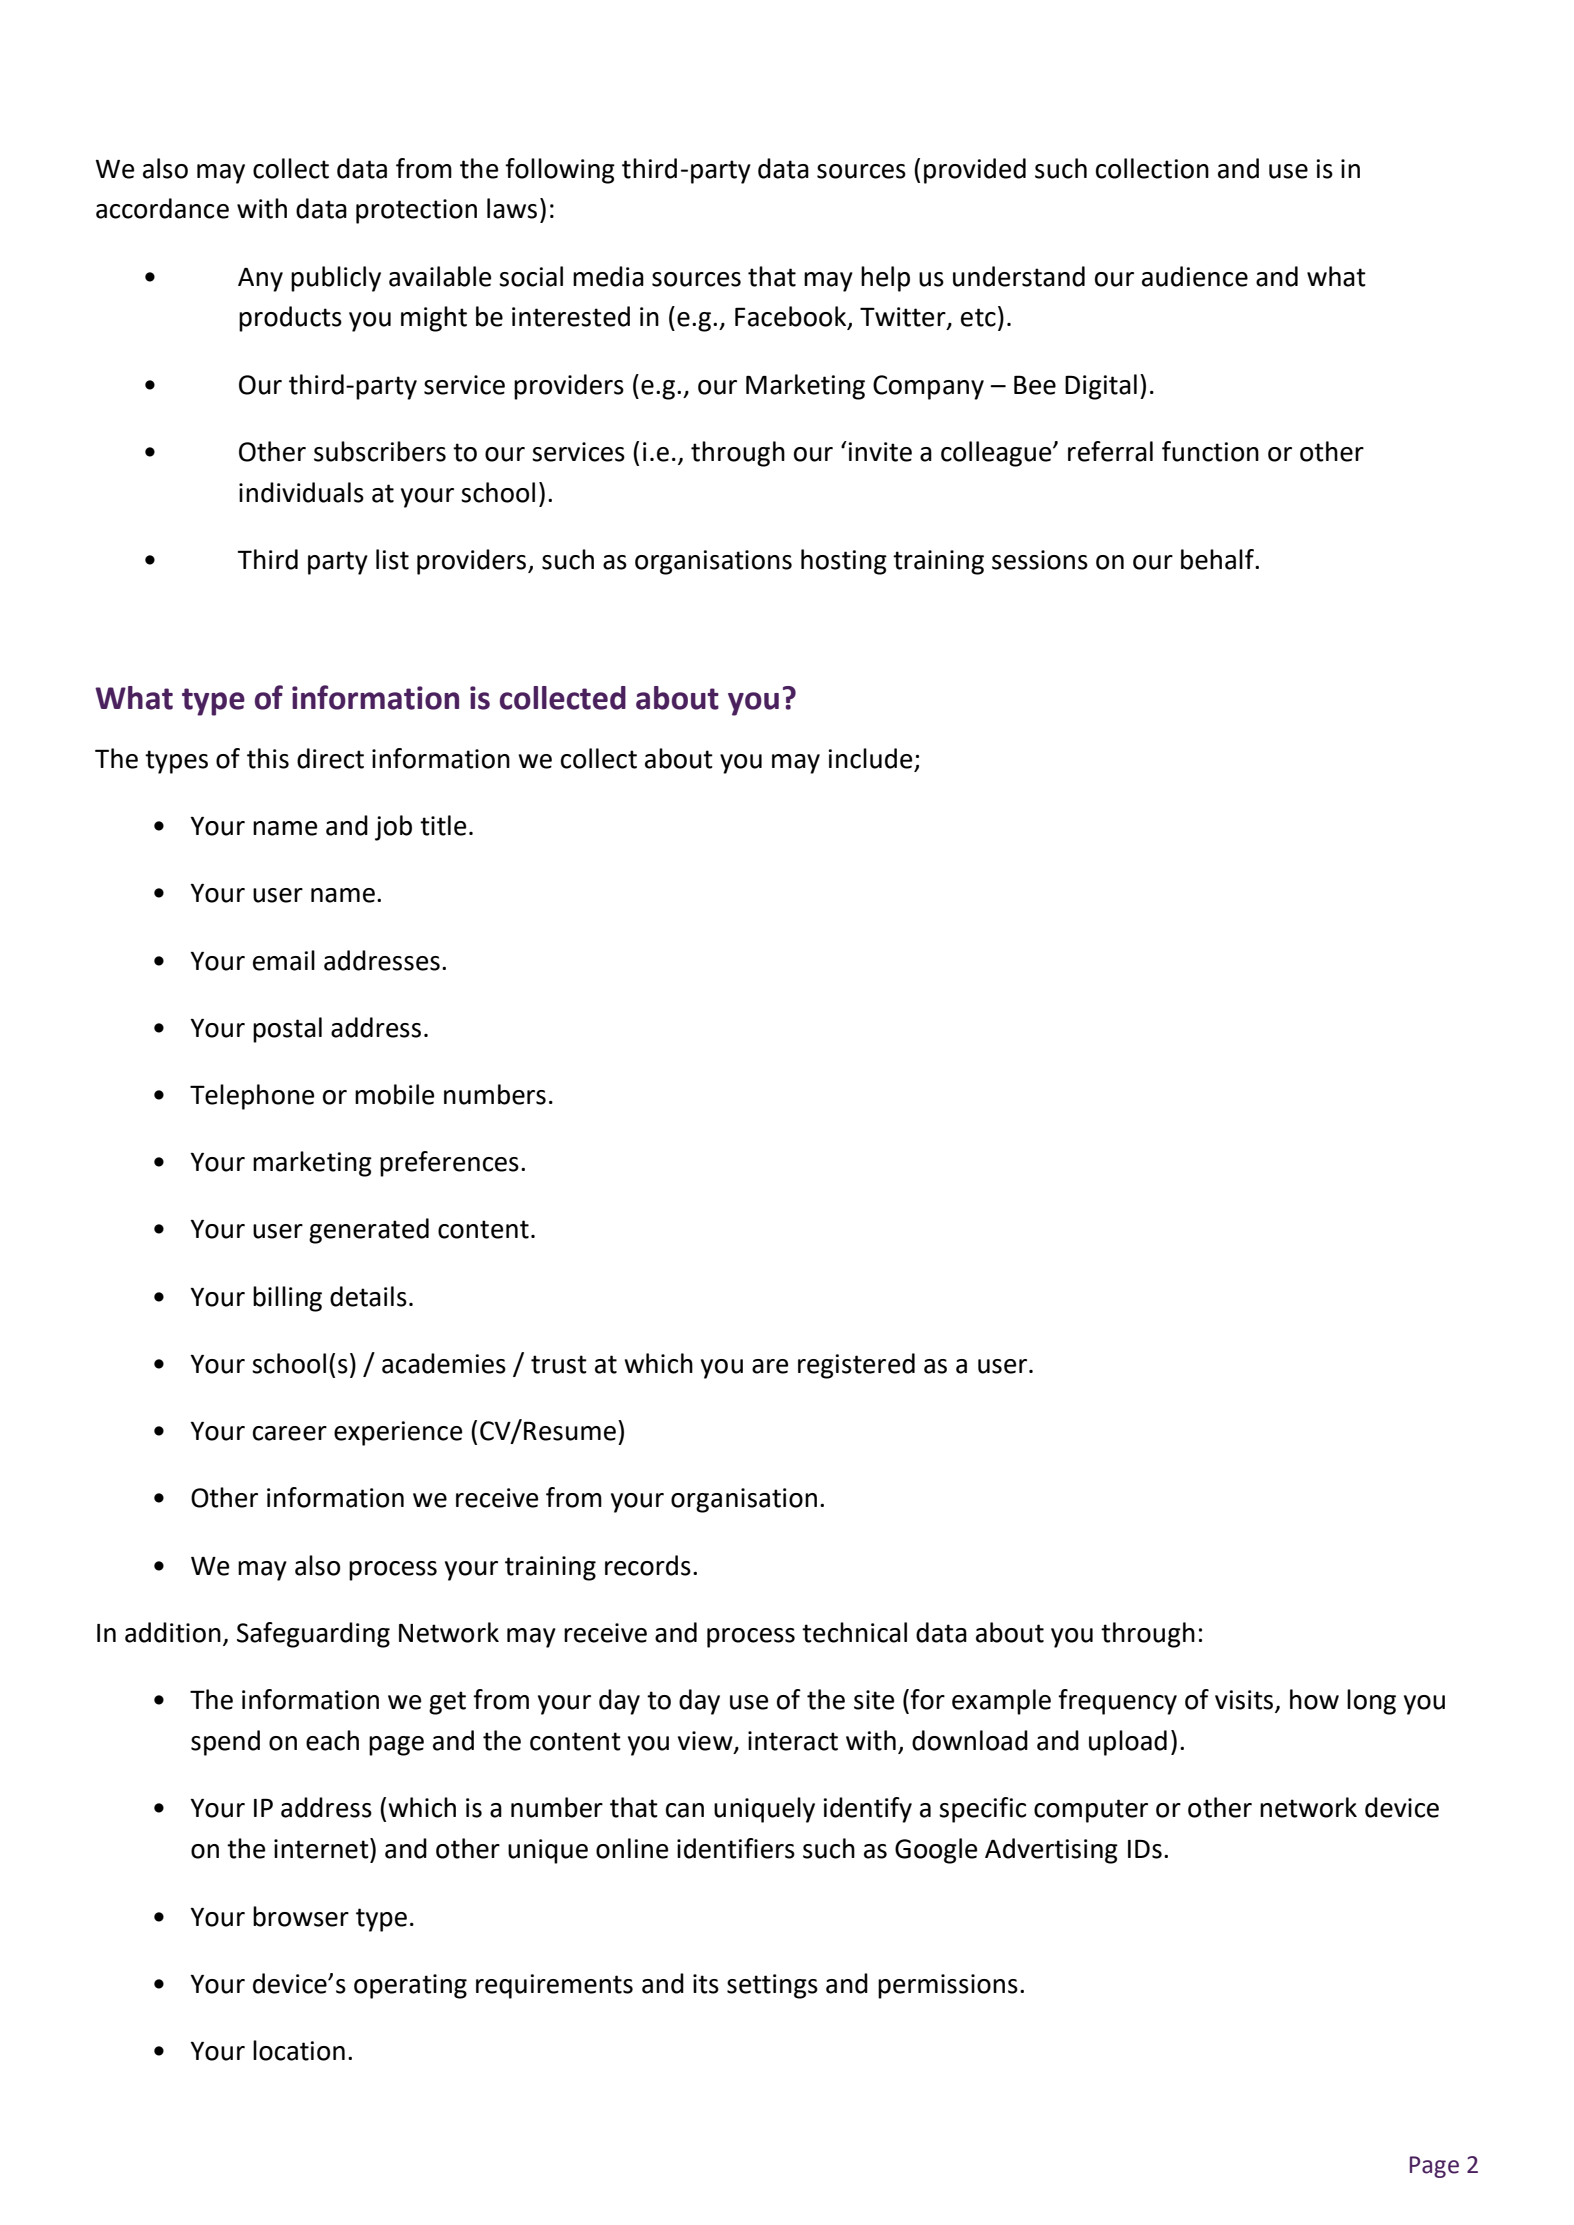 This screenshot has height=2225, width=1574. What do you see at coordinates (870, 758) in the screenshot?
I see `include` at bounding box center [870, 758].
